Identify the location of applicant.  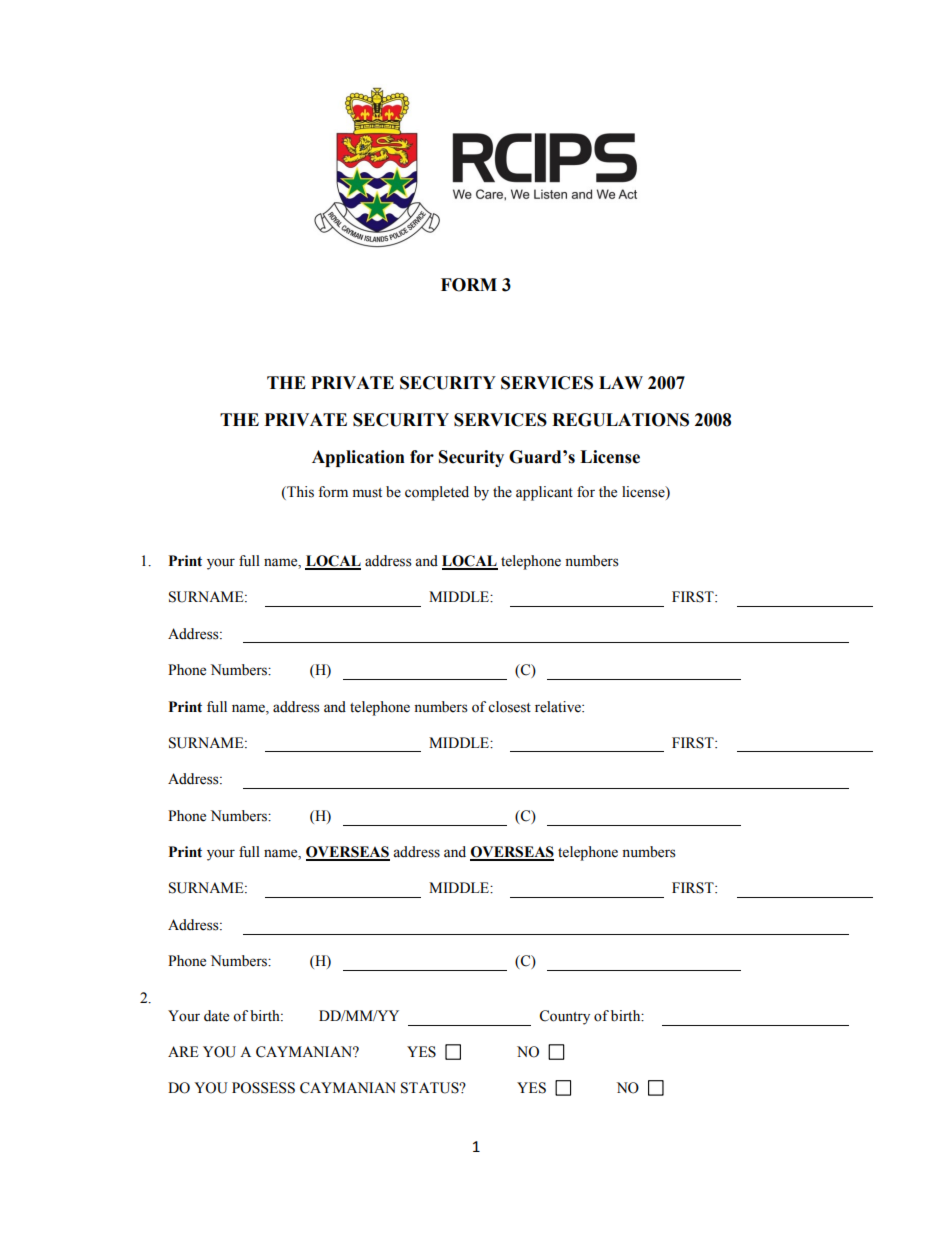
(544, 493).
